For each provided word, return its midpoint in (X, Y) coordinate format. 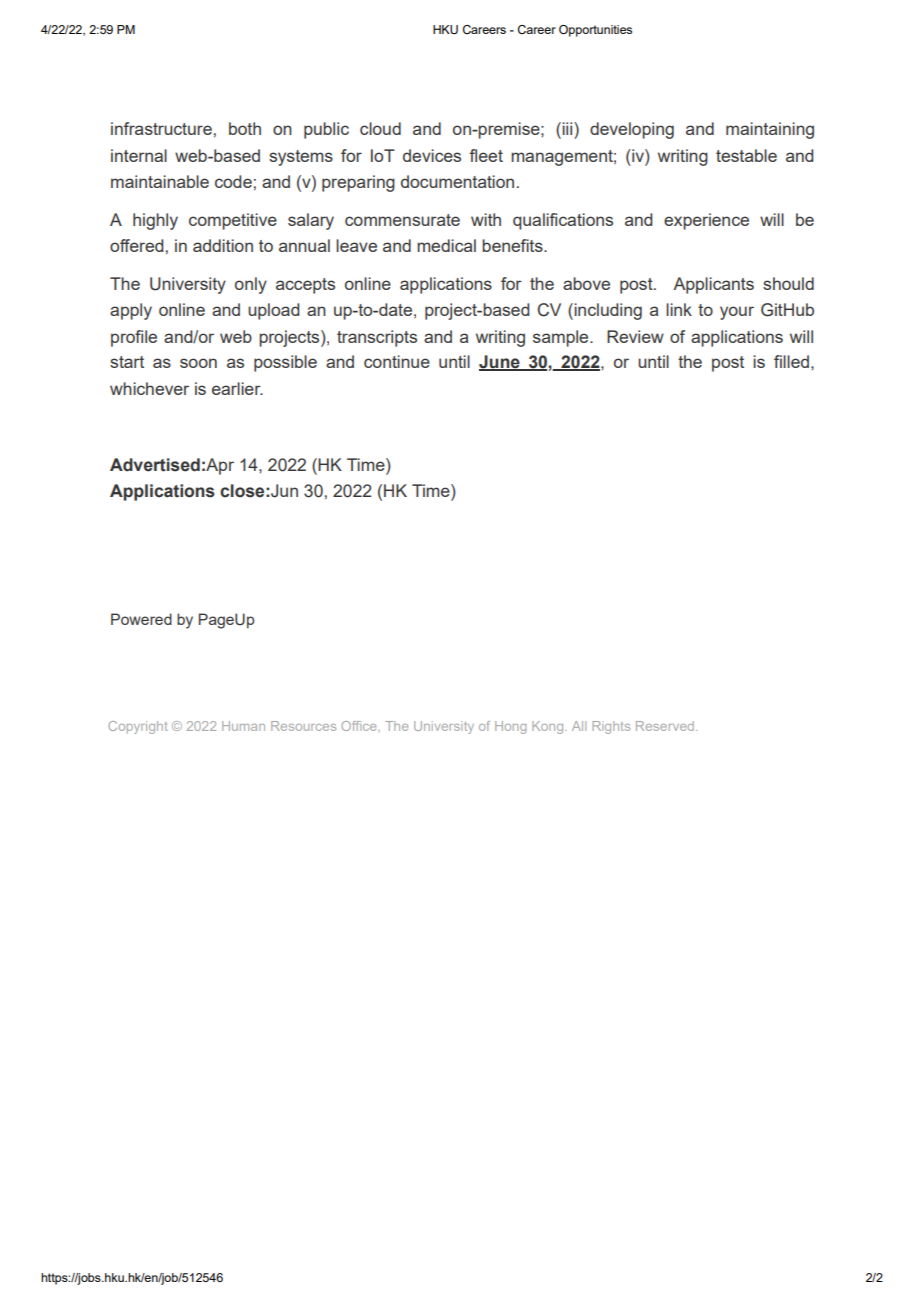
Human (243, 726)
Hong (510, 727)
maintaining (770, 130)
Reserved (665, 726)
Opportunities (595, 31)
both (245, 128)
